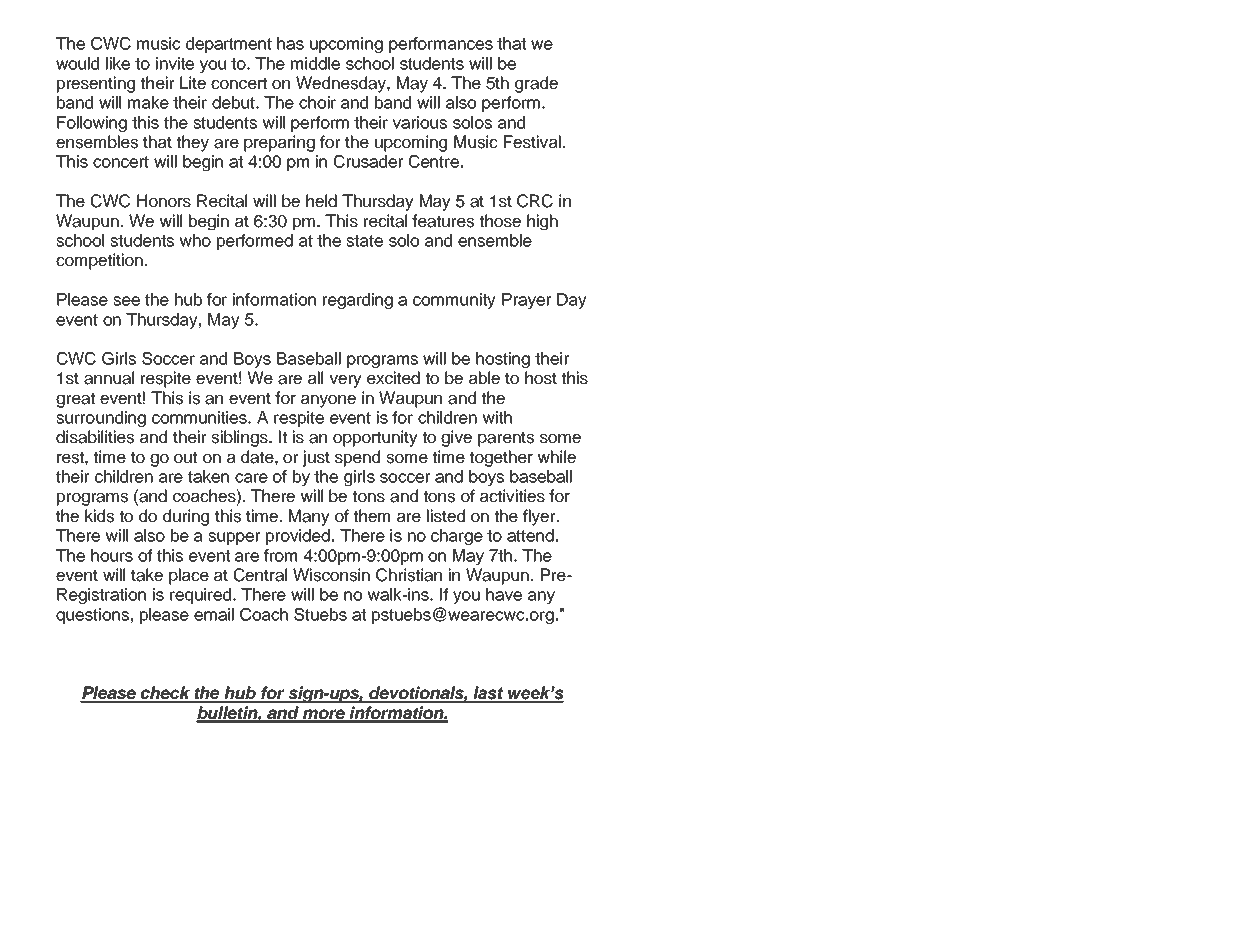 Image resolution: width=1233 pixels, height=952 pixels. What do you see at coordinates (484, 378) in the image?
I see `able` at bounding box center [484, 378].
